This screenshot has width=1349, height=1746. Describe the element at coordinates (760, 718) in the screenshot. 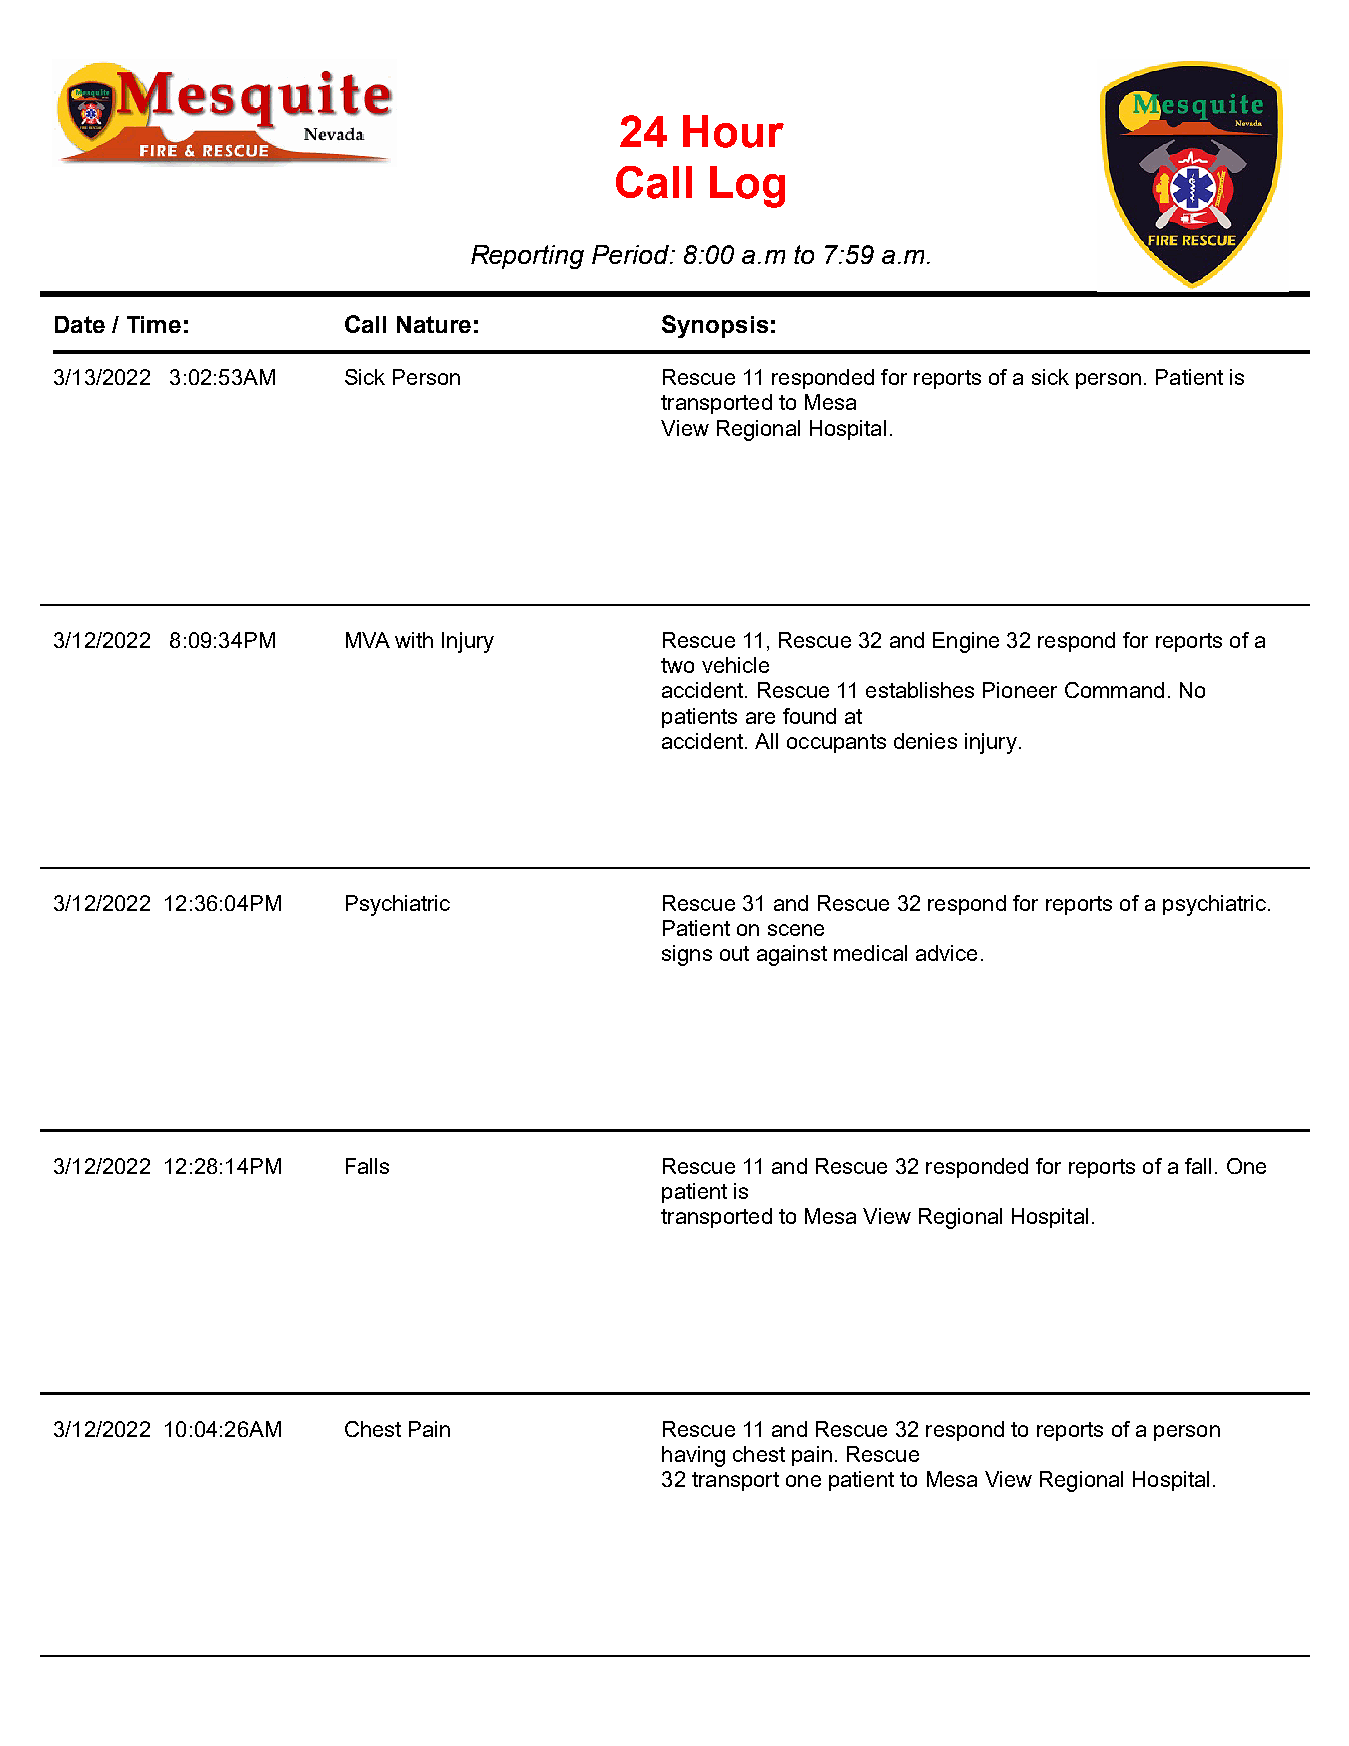

I see `are` at that location.
